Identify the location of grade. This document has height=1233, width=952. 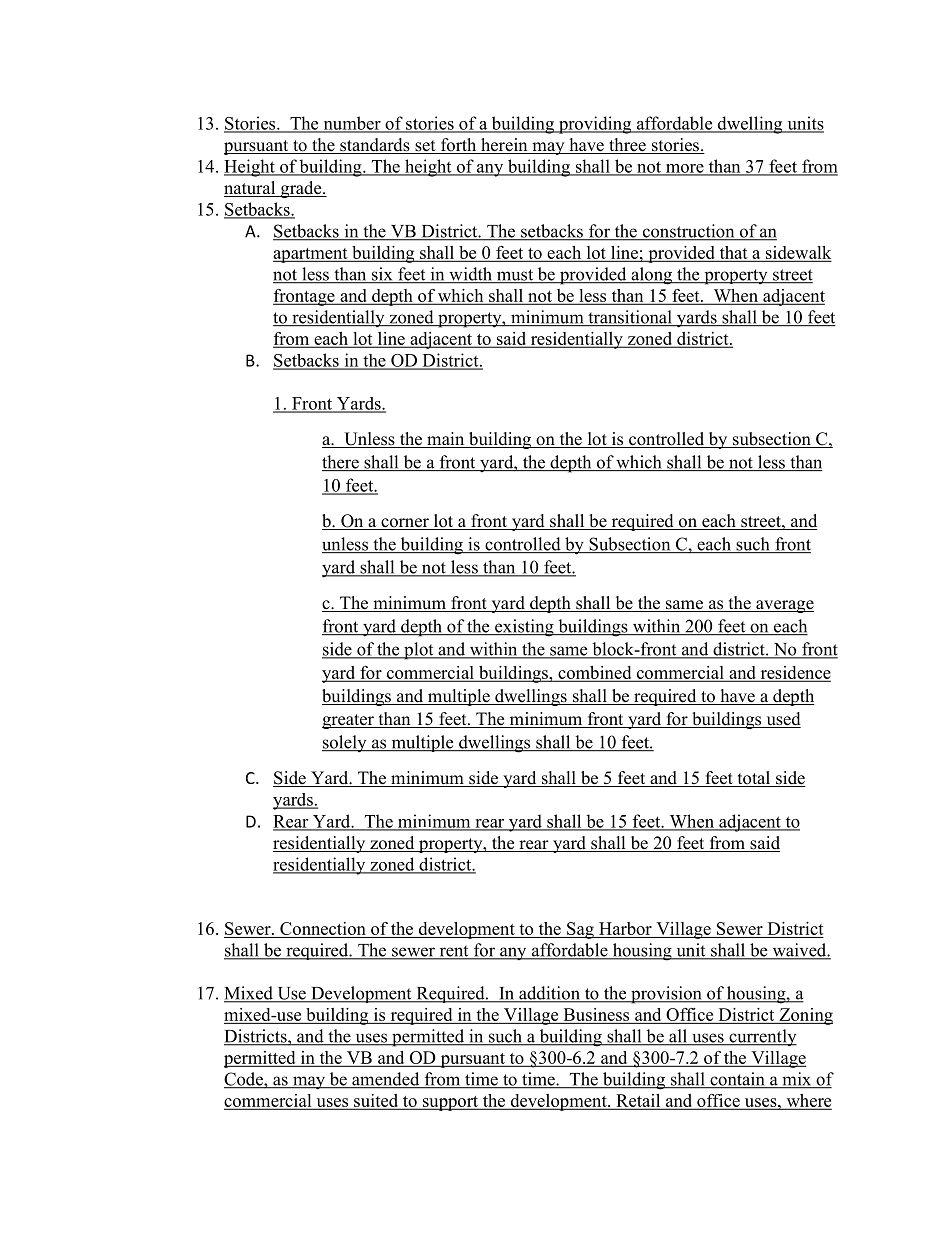
(301, 189).
